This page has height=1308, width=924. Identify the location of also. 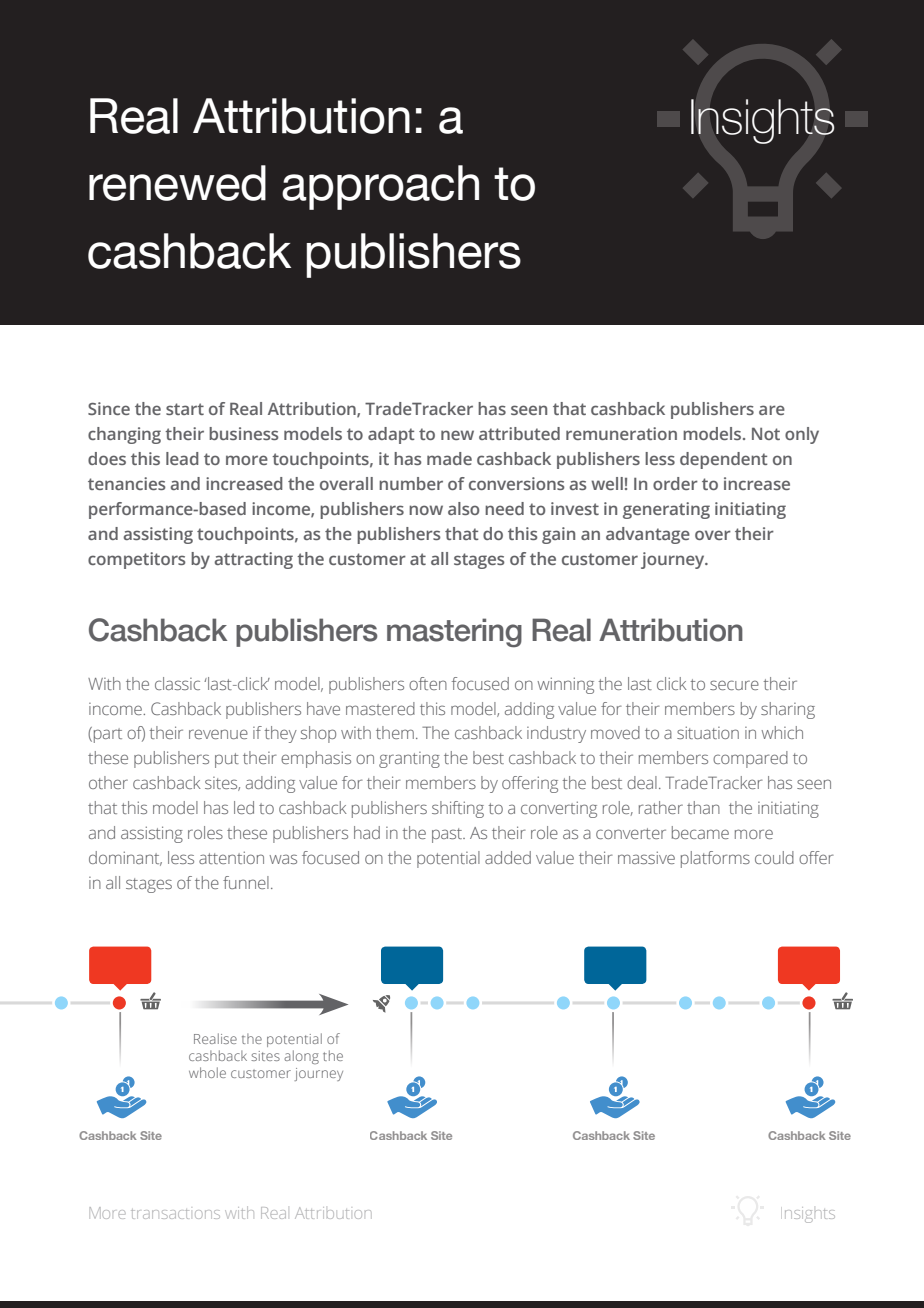
(463, 508).
